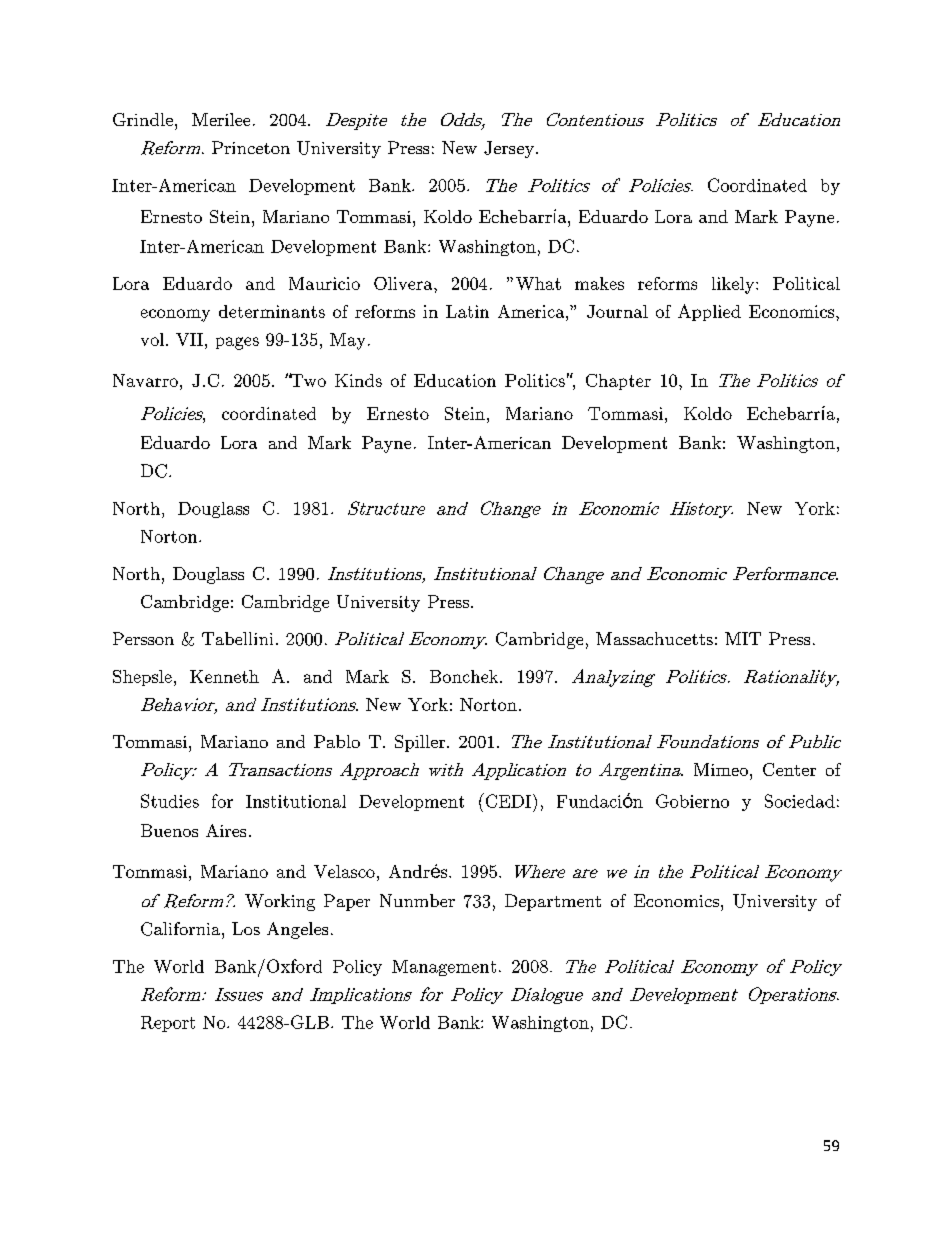  I want to click on Spiller, so click(421, 743).
